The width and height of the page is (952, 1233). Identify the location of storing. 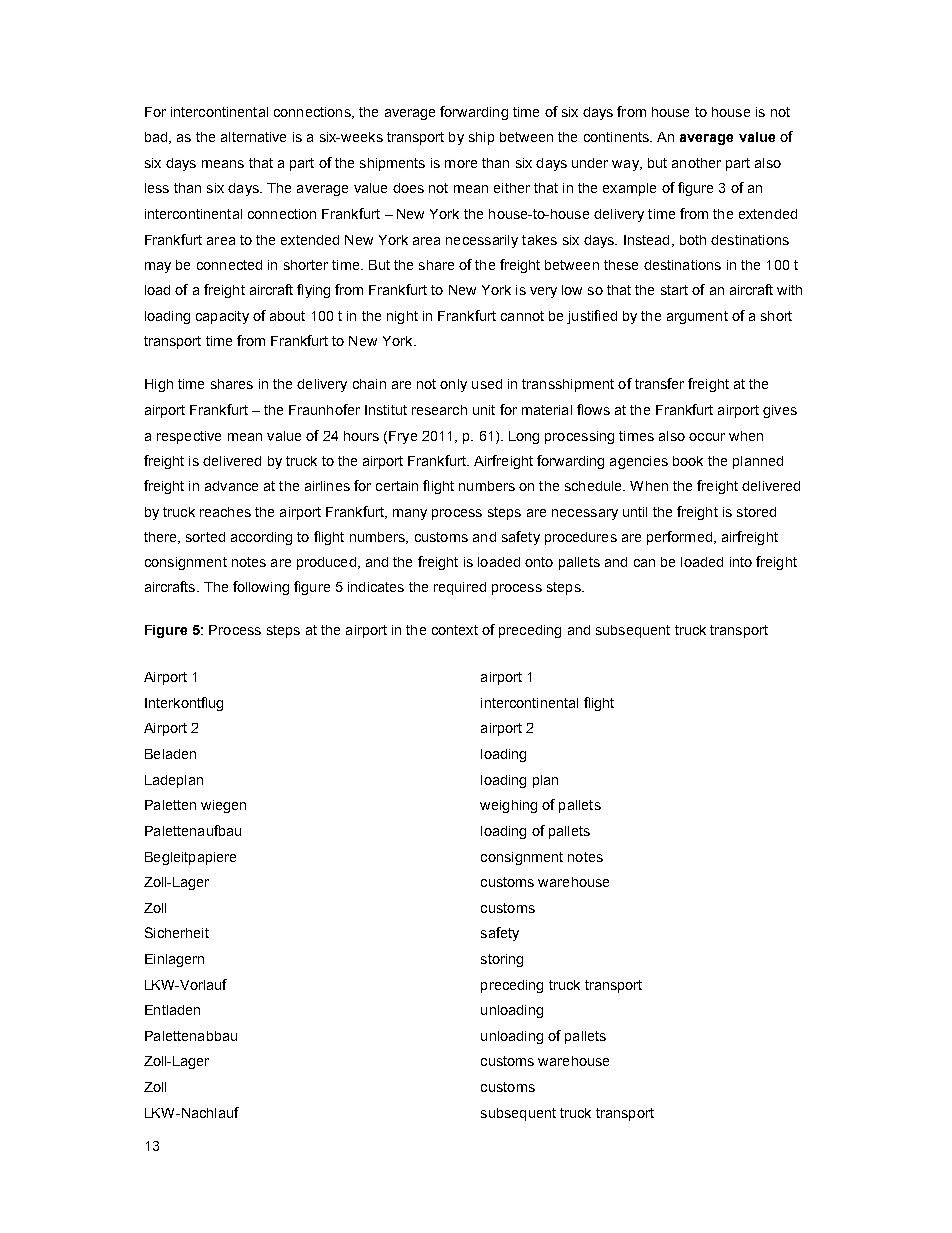
(502, 960).
